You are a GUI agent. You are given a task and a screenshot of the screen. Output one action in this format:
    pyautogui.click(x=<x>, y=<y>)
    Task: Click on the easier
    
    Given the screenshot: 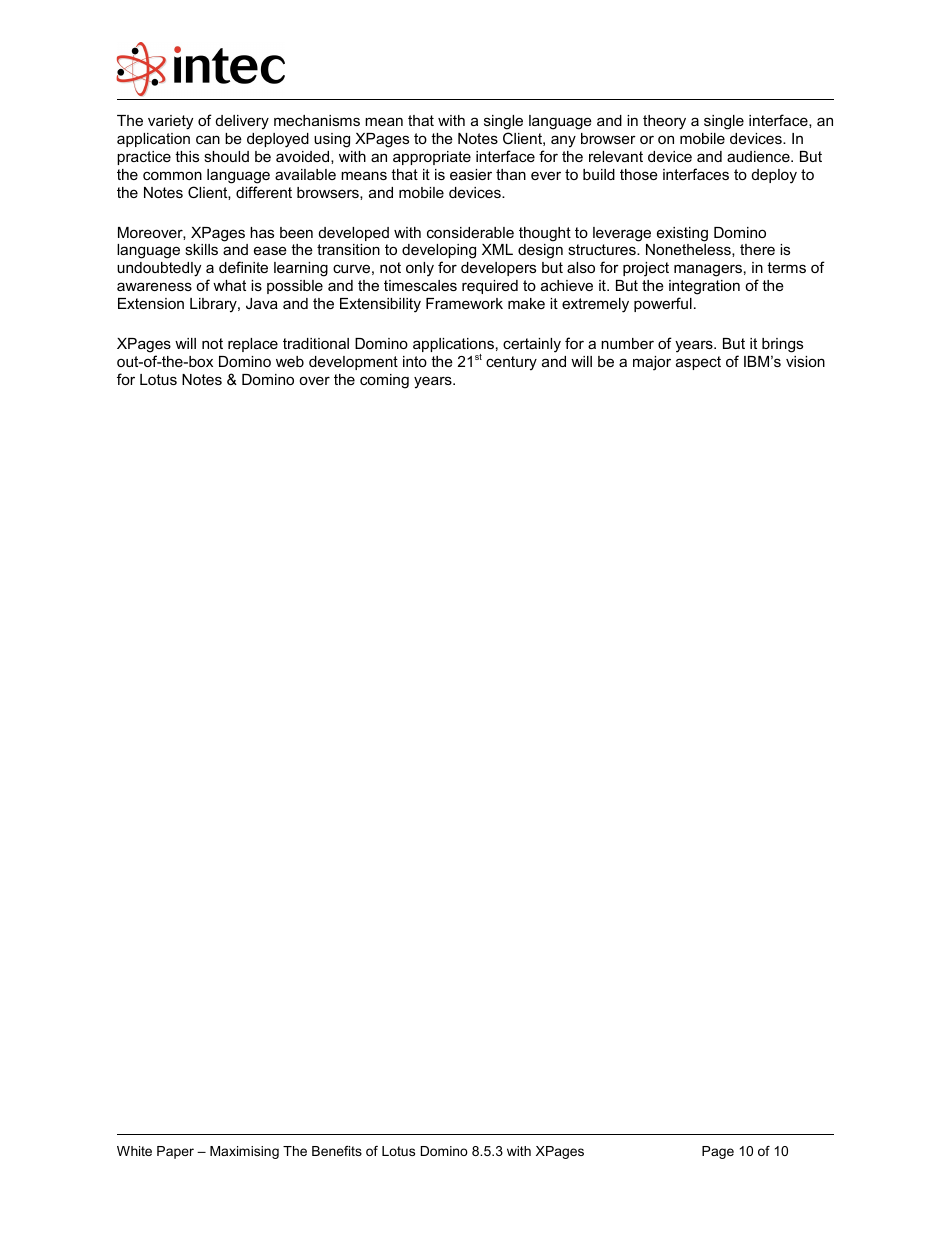 What is the action you would take?
    pyautogui.click(x=471, y=174)
